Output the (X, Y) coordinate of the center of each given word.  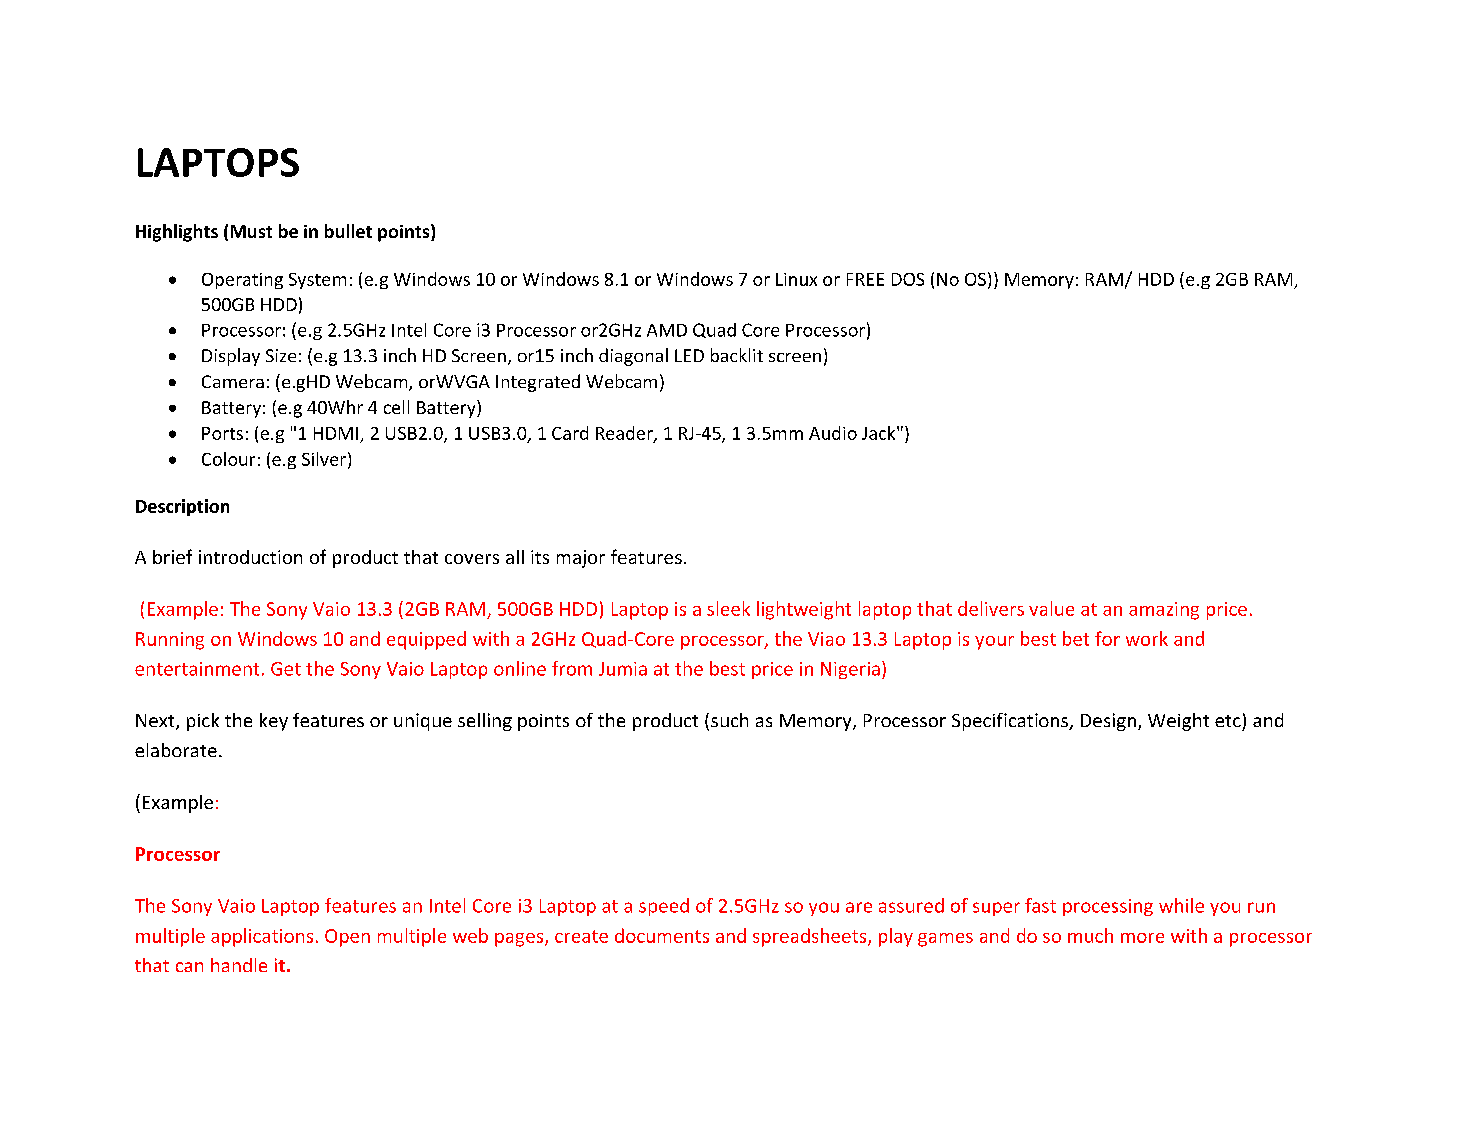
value (1051, 608)
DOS (908, 279)
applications (262, 937)
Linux (796, 279)
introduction (250, 557)
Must (251, 231)
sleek (728, 608)
